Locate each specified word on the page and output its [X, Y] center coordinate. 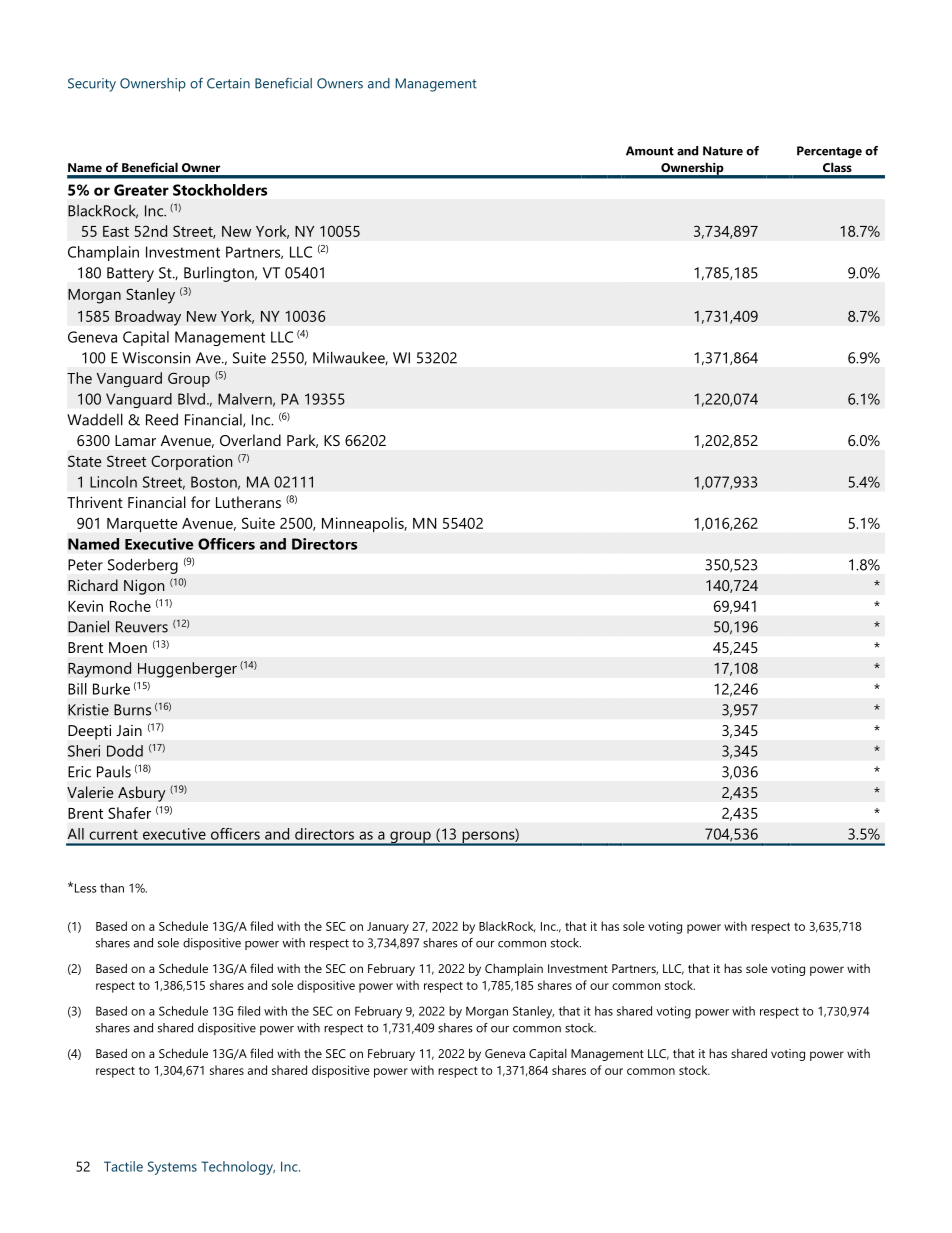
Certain [228, 83]
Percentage [829, 152]
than [112, 888]
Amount [650, 151]
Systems [172, 1168]
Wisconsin [156, 358]
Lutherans [248, 502]
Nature [723, 151]
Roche [130, 606]
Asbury [142, 794]
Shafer [129, 813]
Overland [250, 440]
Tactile [123, 1166]
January [388, 928]
